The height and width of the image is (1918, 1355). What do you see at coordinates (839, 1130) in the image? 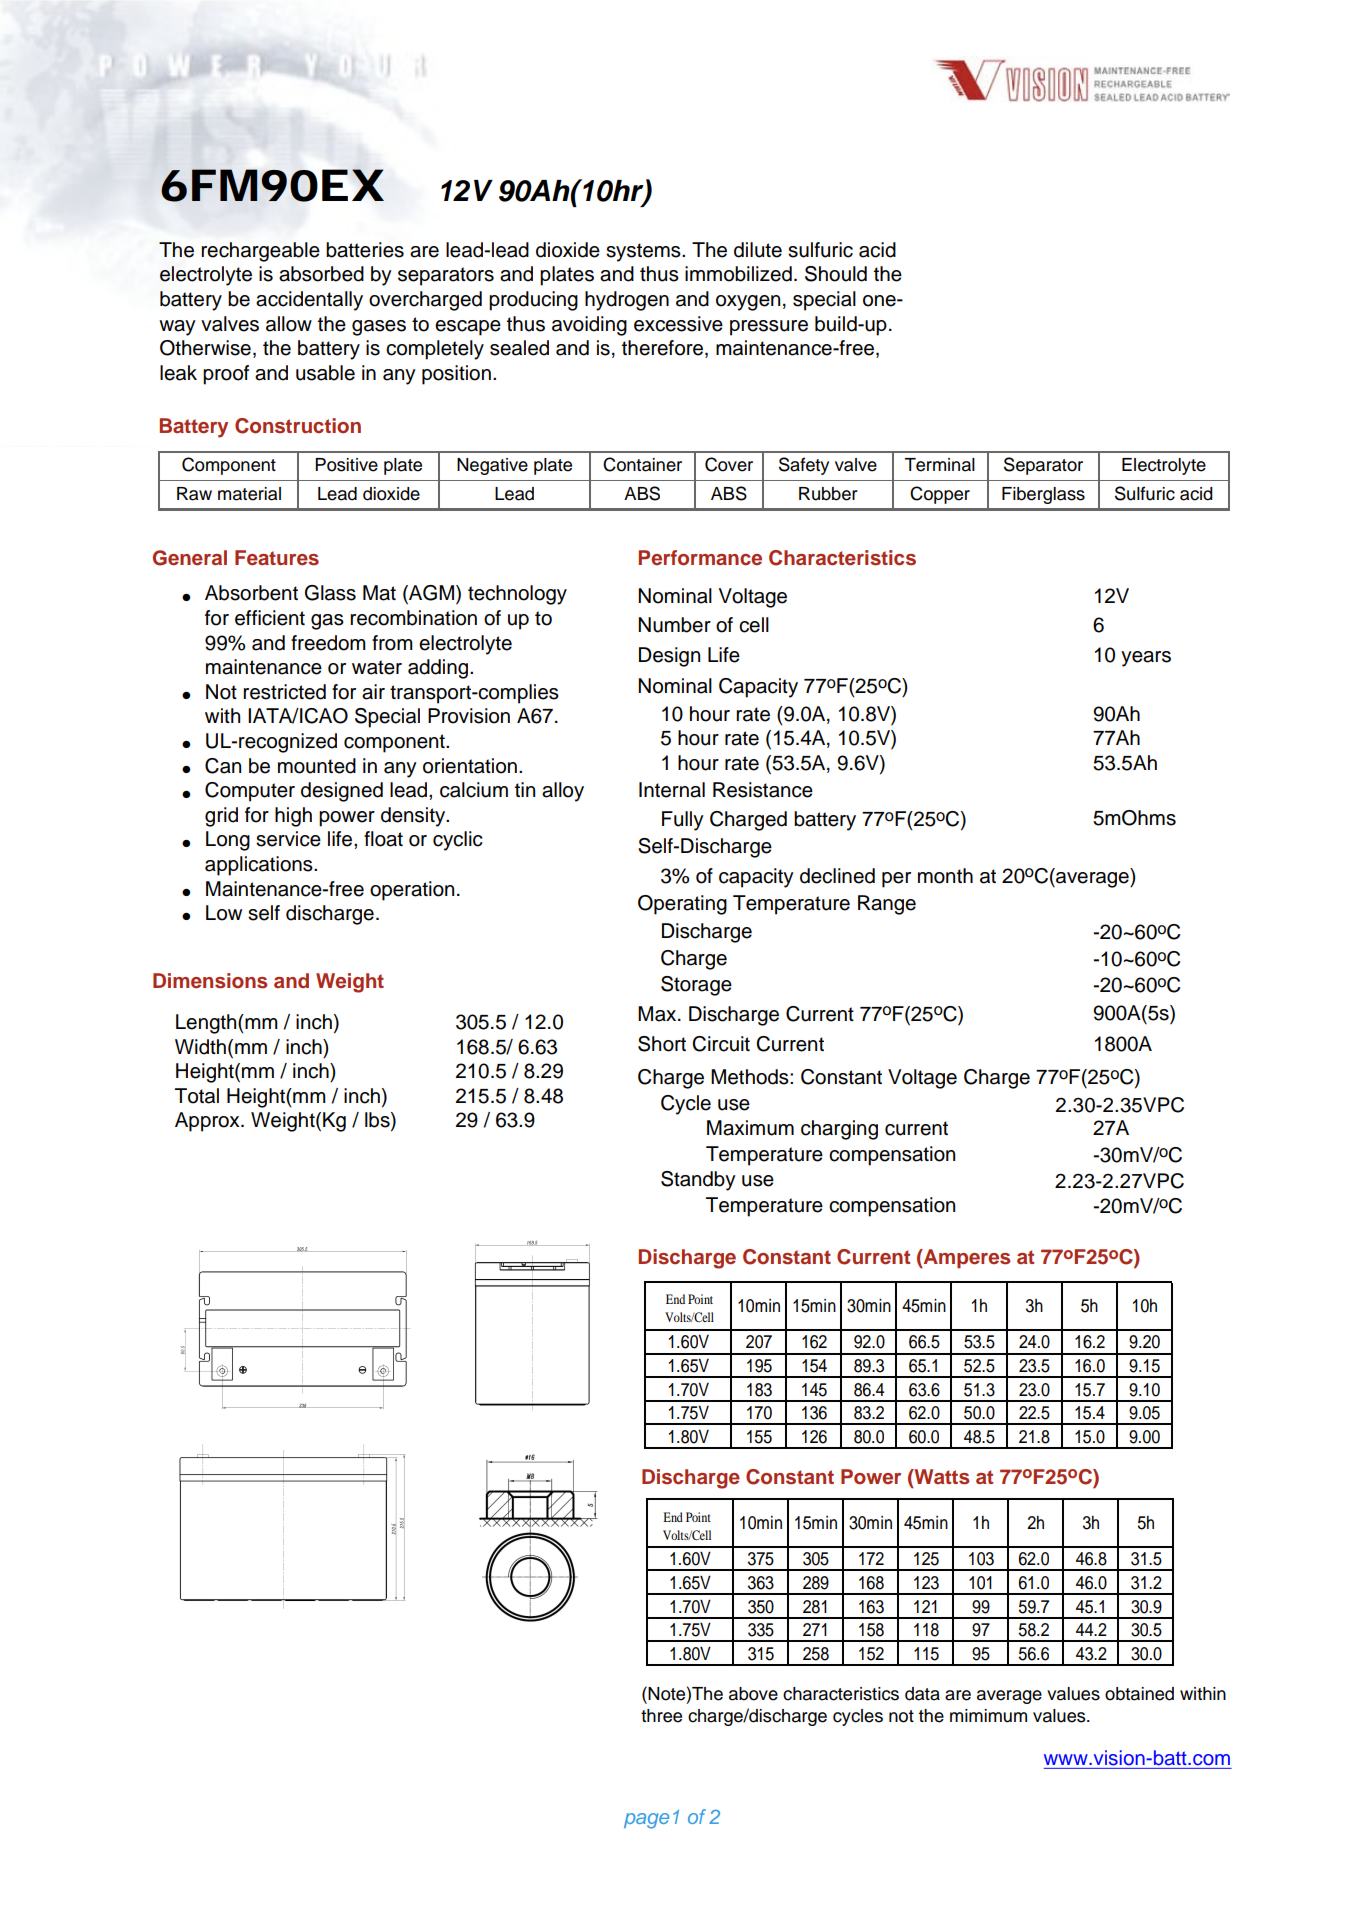
I see `charging` at bounding box center [839, 1130].
